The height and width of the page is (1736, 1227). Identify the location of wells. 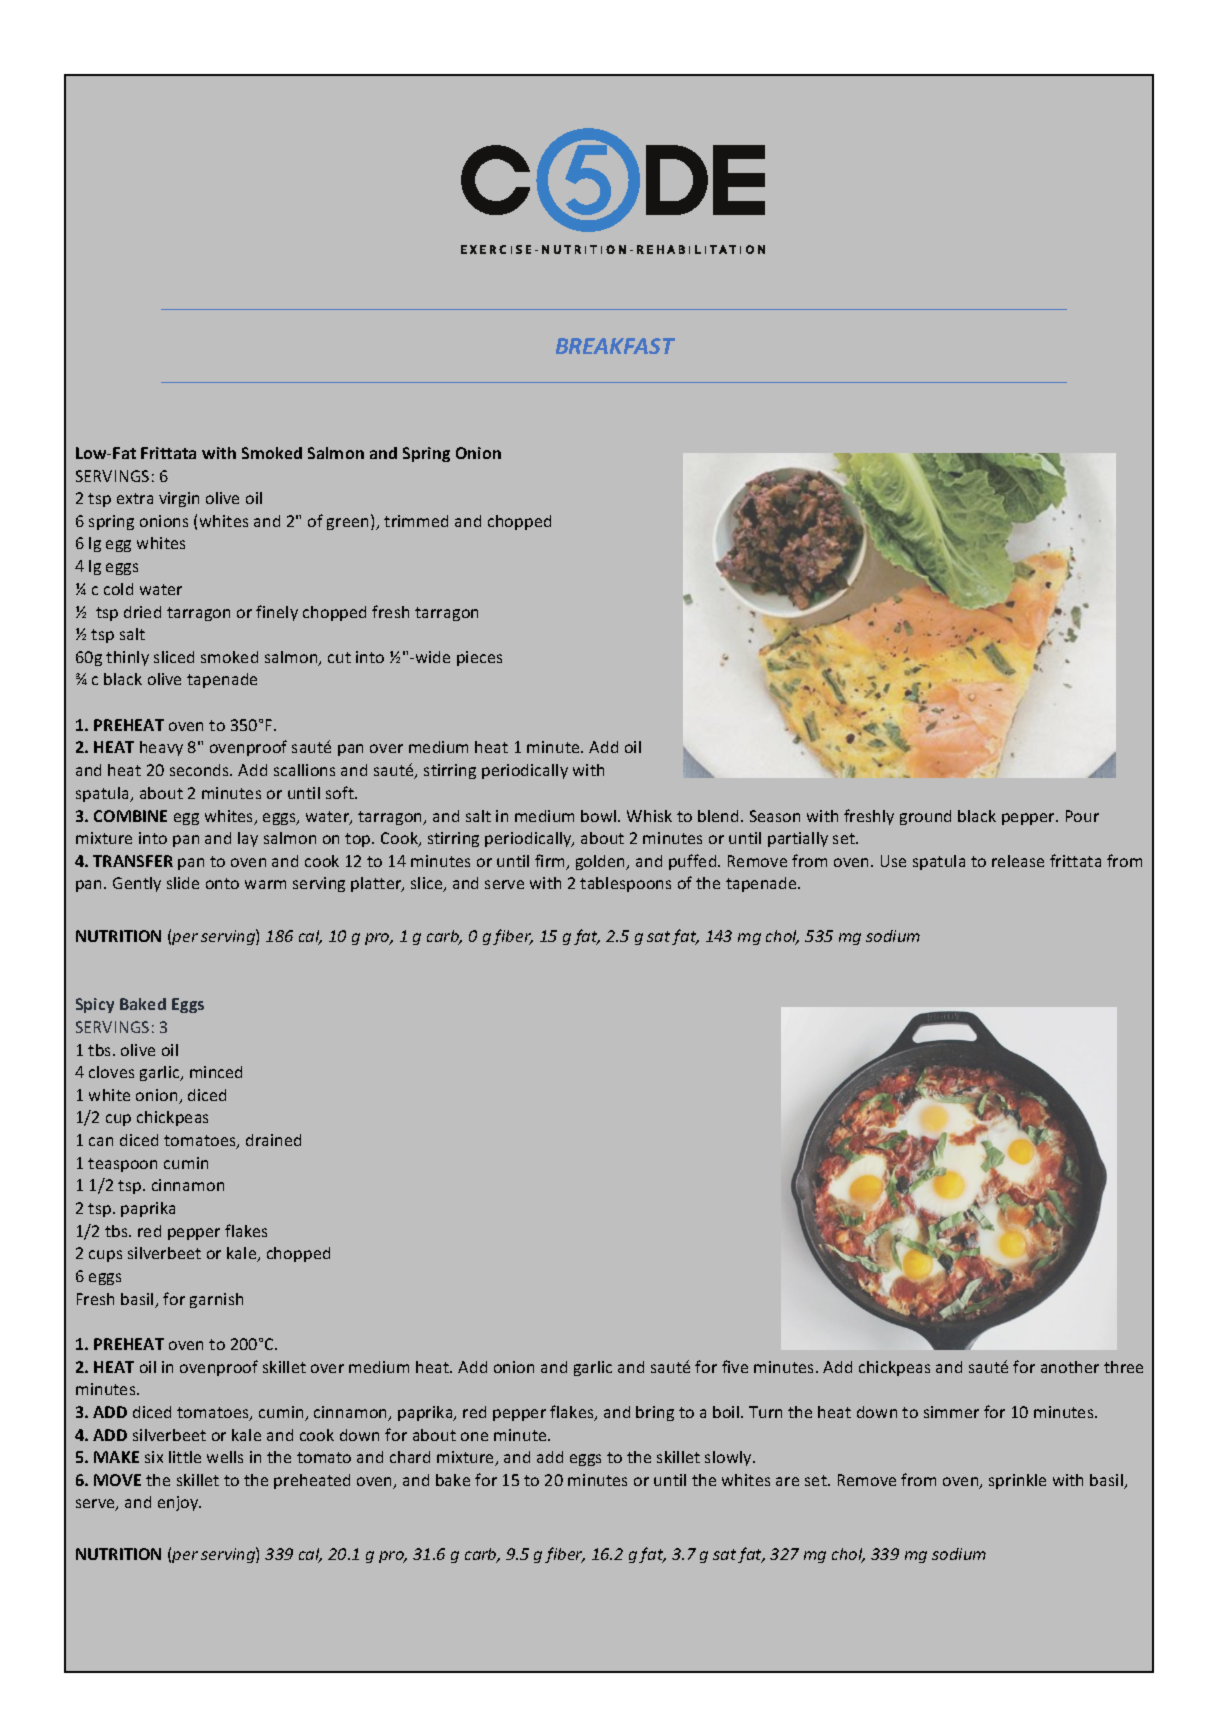
(225, 1457).
